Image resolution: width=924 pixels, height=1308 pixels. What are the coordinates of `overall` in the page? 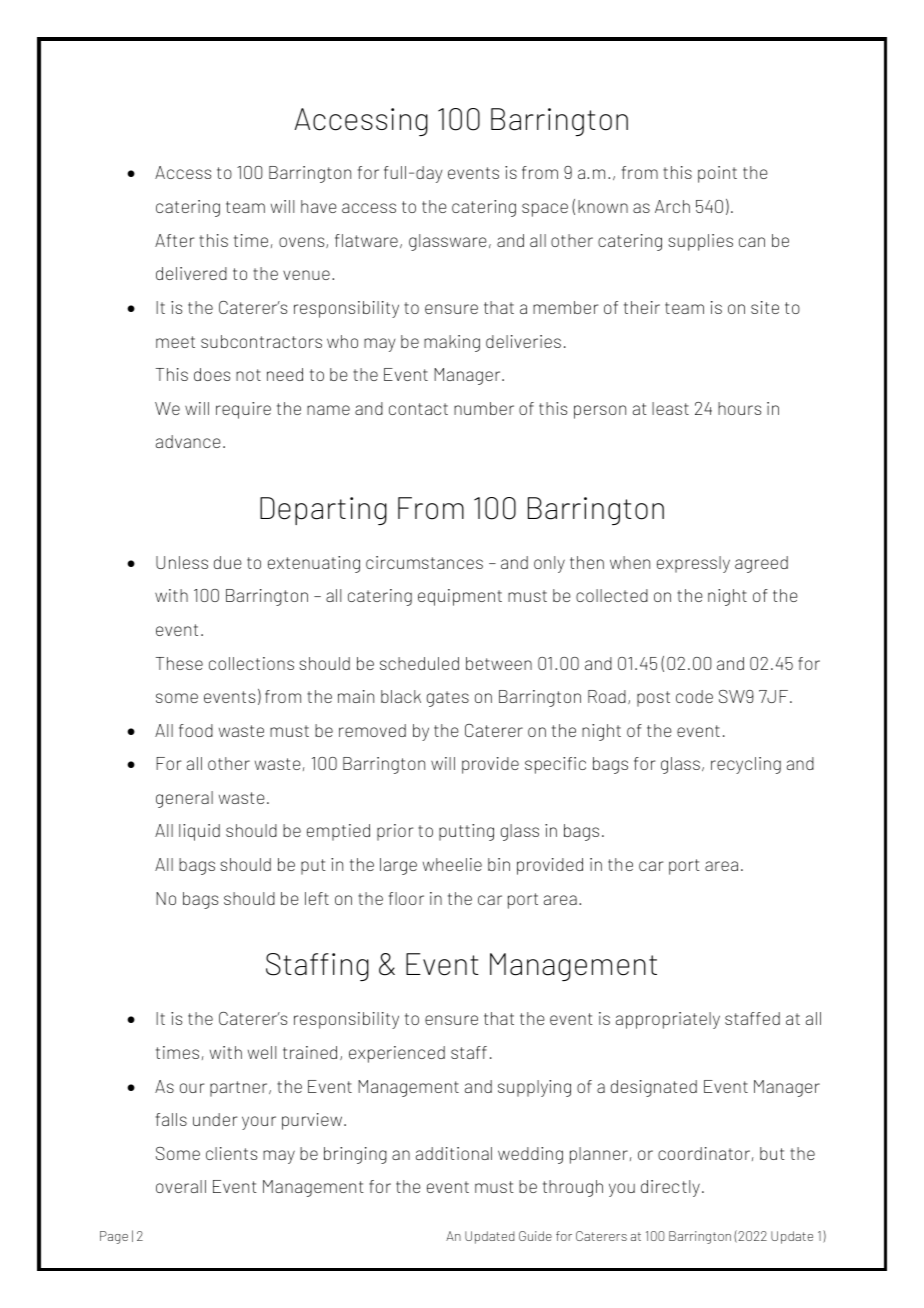 It's located at (181, 1186).
